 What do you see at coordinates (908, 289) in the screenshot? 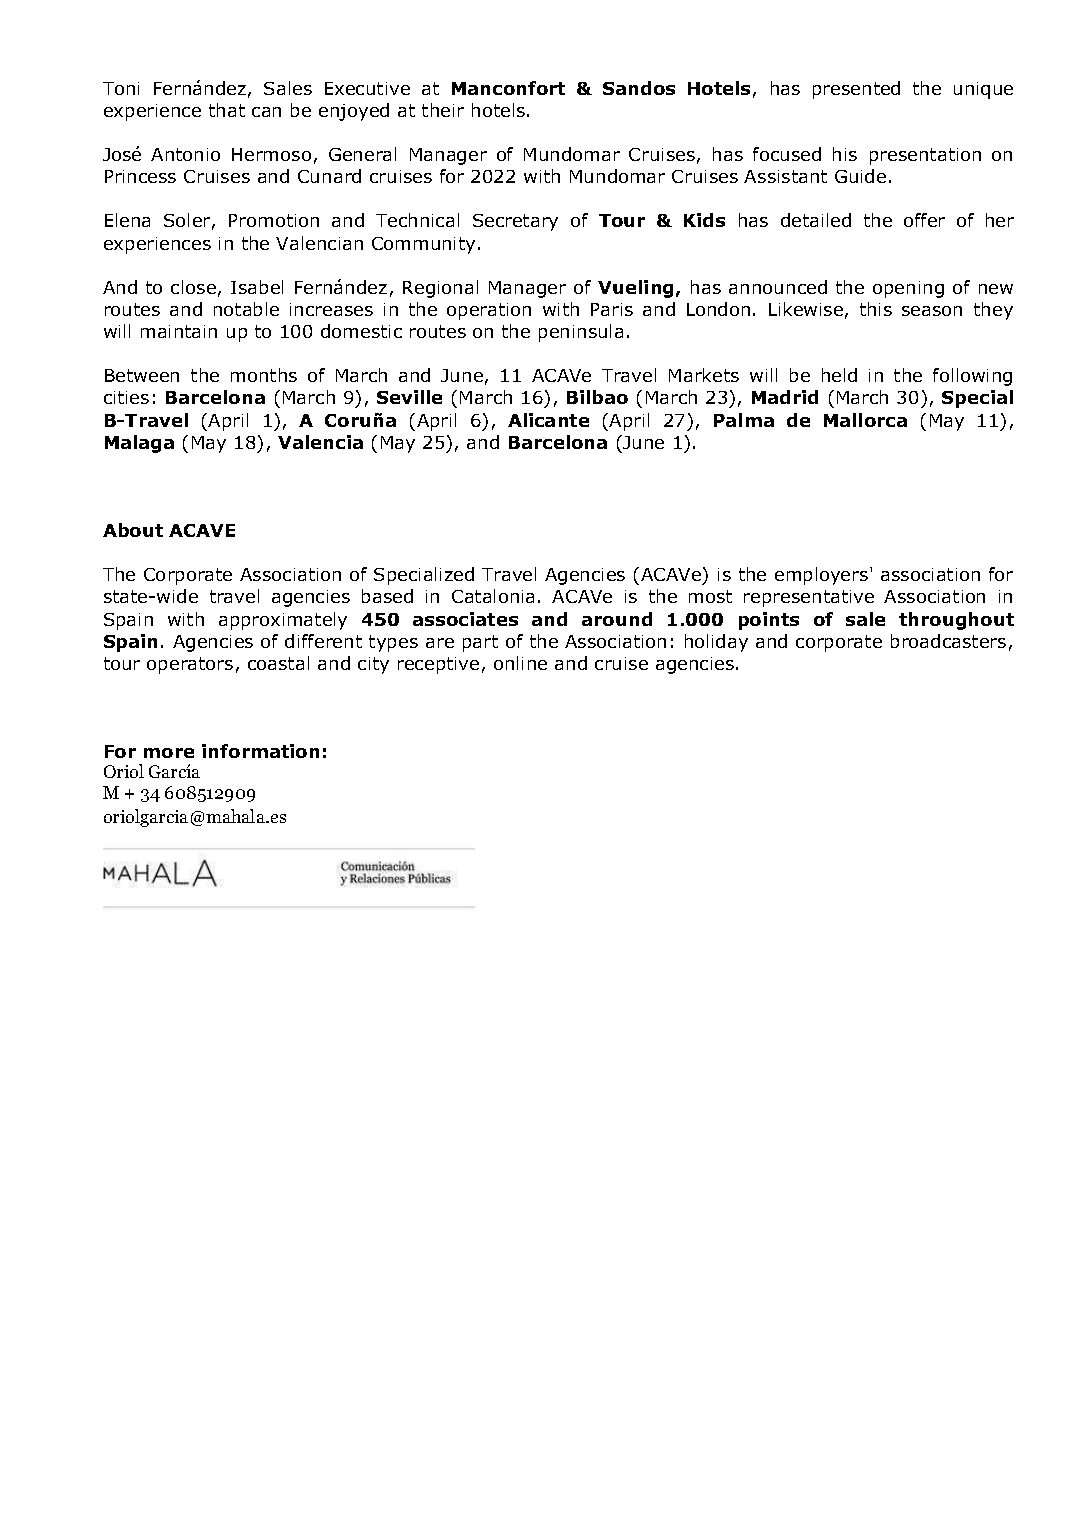
I see `opening` at bounding box center [908, 289].
